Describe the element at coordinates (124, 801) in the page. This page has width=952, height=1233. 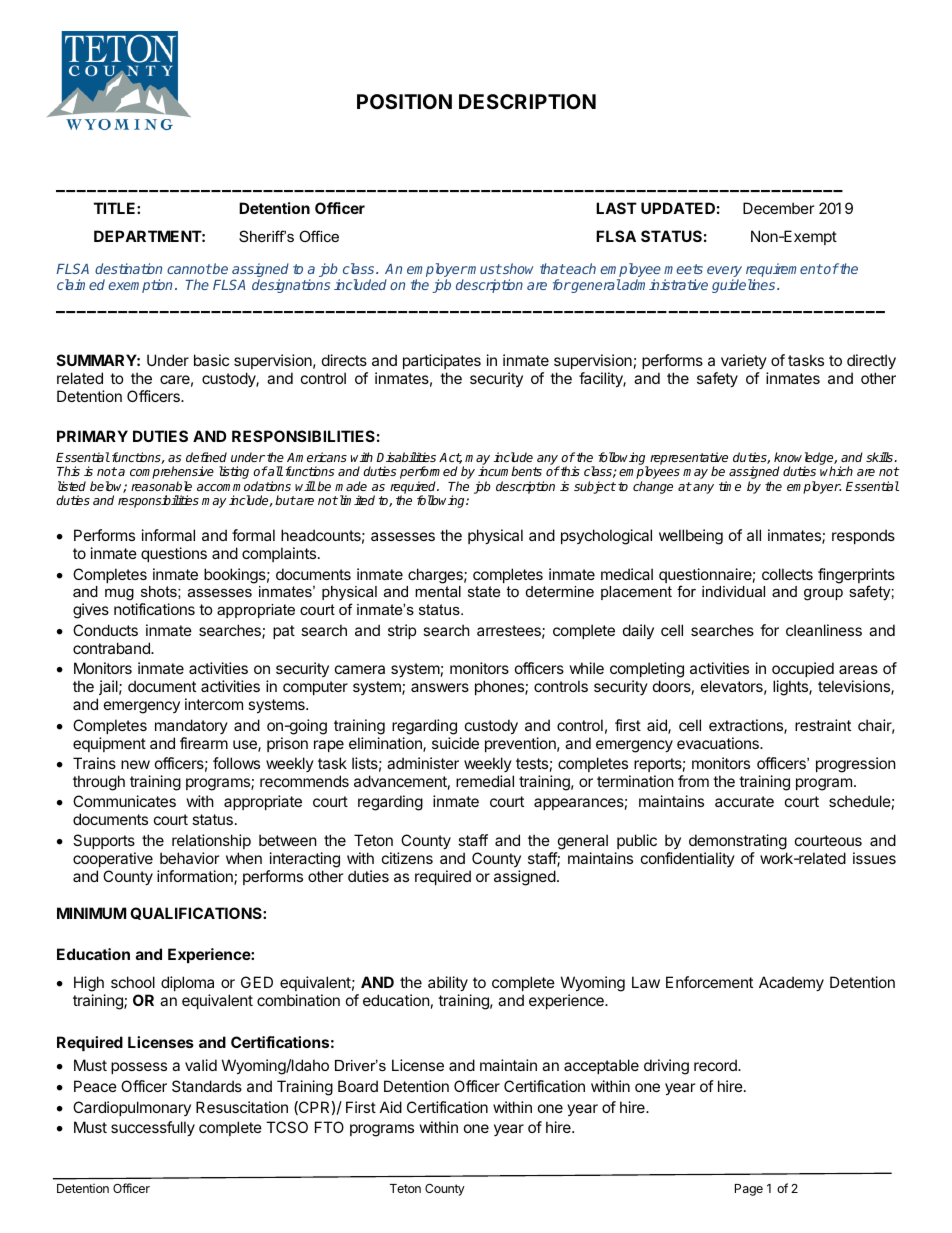
I see `Communicates` at that location.
